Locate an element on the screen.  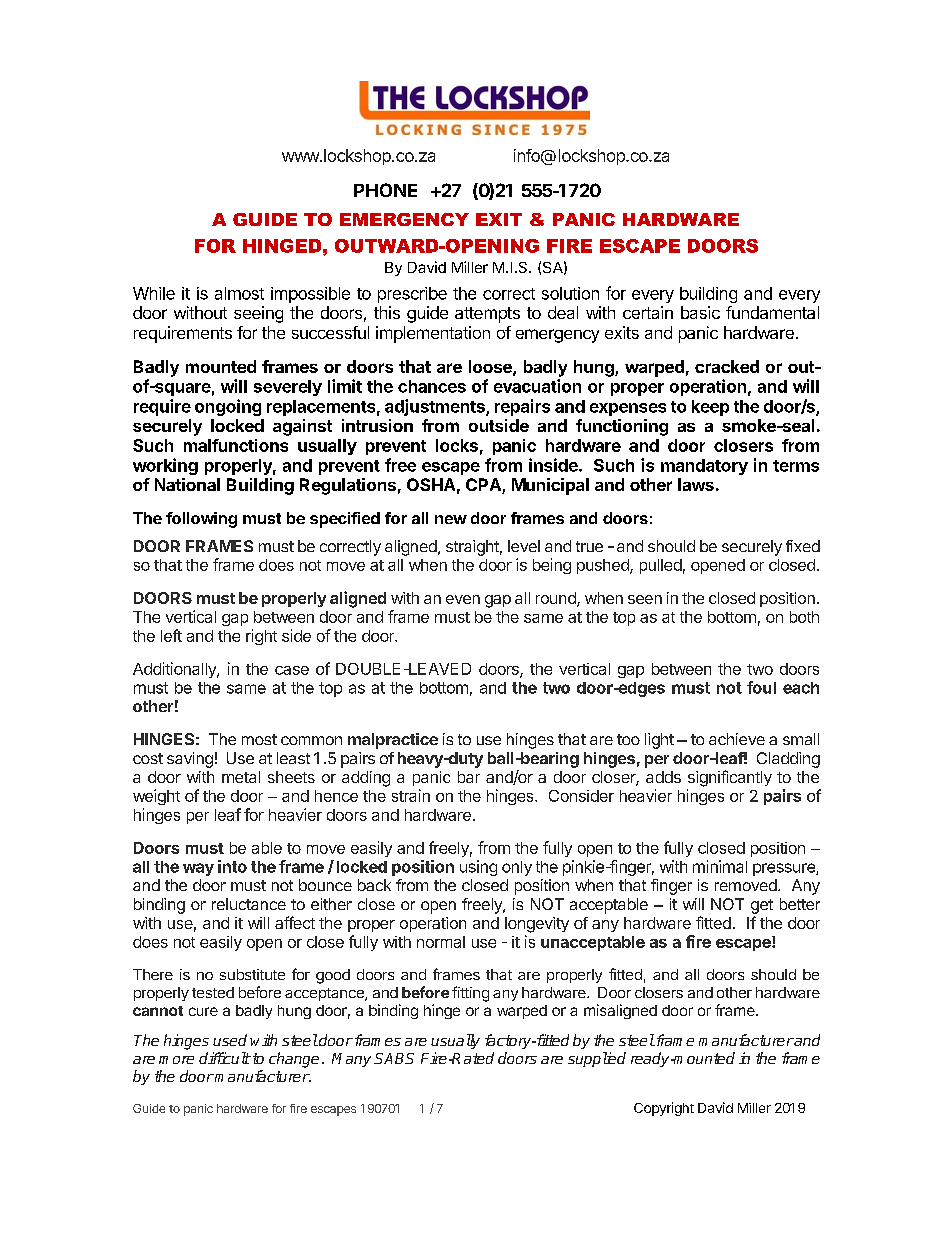
left is located at coordinates (171, 635).
